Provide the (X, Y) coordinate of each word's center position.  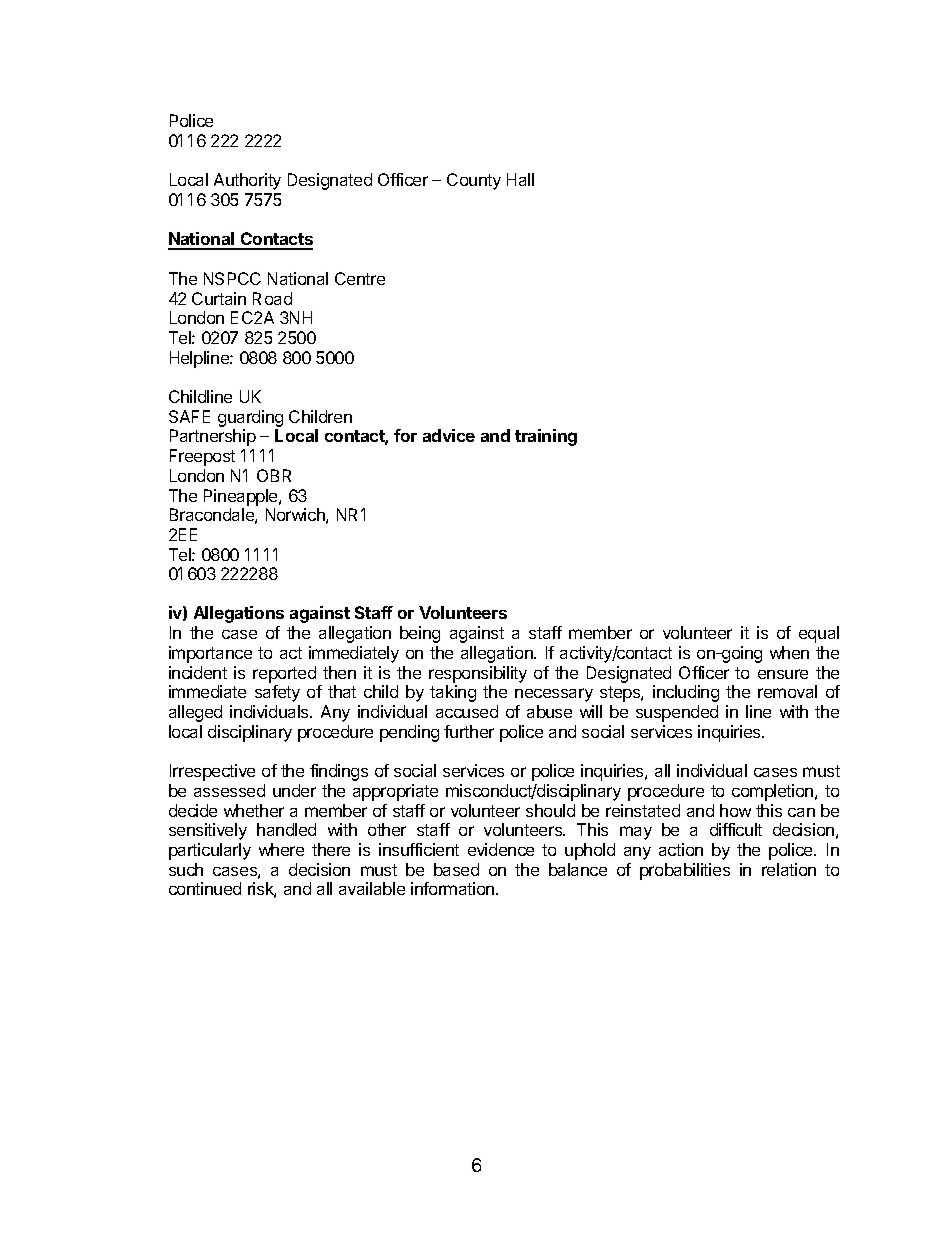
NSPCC (232, 278)
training (546, 437)
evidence (501, 849)
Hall (520, 179)
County (474, 181)
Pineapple (242, 497)
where (281, 849)
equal (819, 634)
